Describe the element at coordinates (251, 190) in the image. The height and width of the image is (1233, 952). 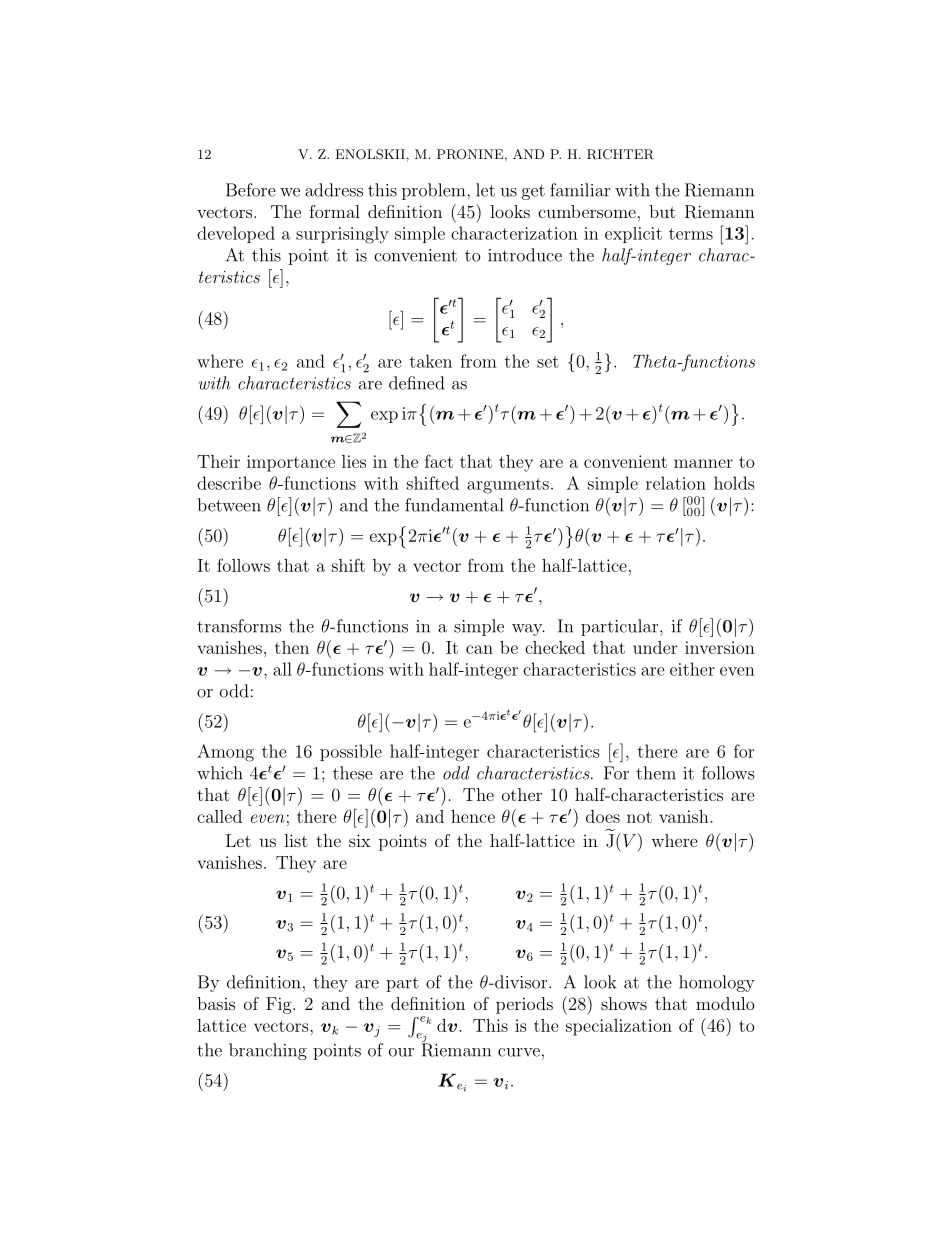
I see `Before` at that location.
